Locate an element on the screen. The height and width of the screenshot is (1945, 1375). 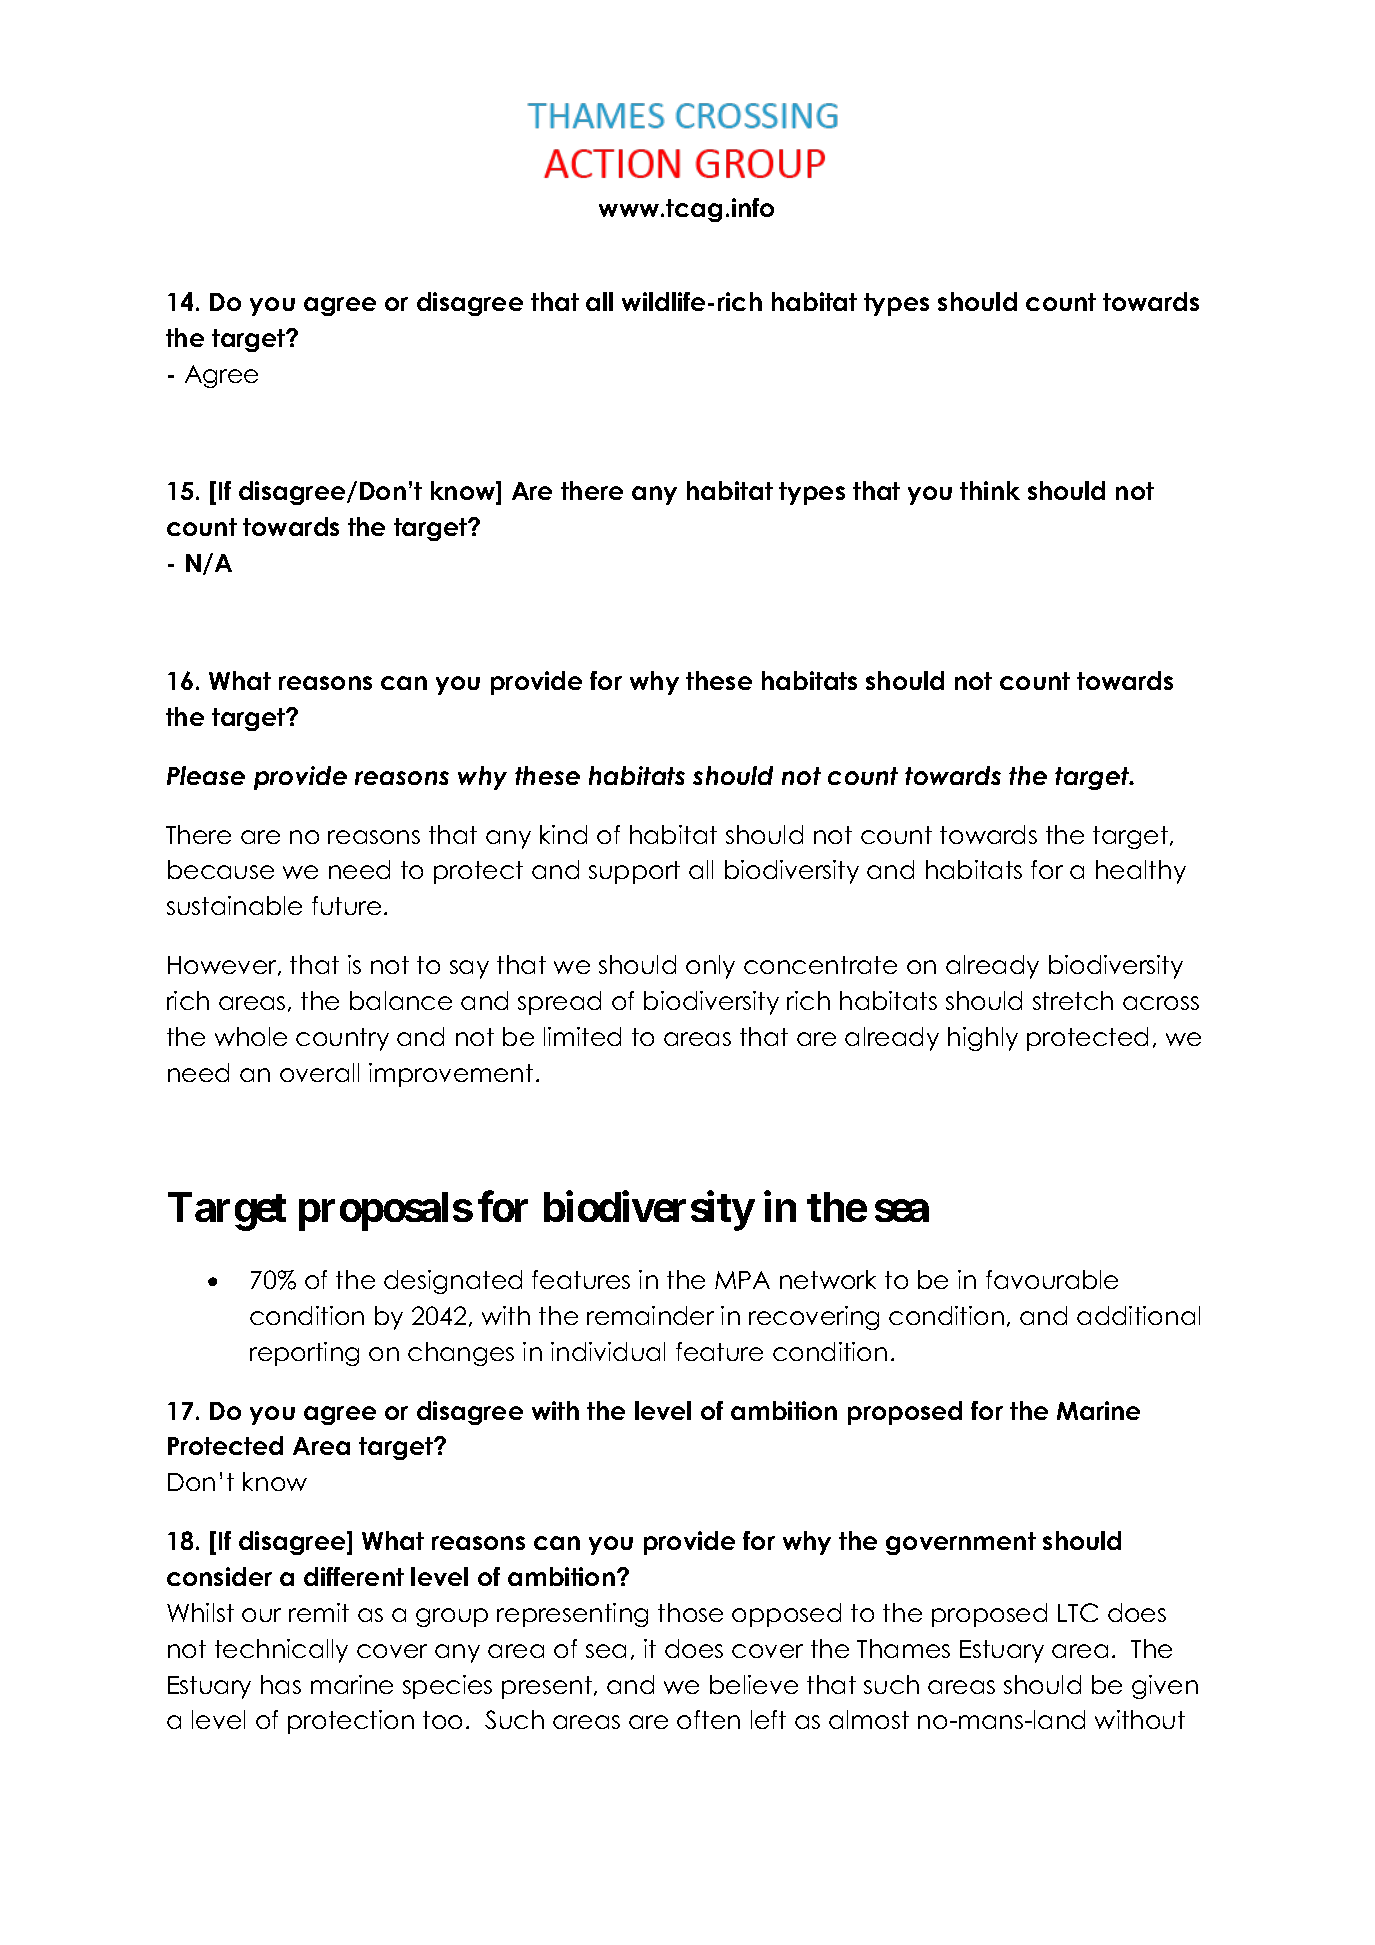
has is located at coordinates (281, 1684).
